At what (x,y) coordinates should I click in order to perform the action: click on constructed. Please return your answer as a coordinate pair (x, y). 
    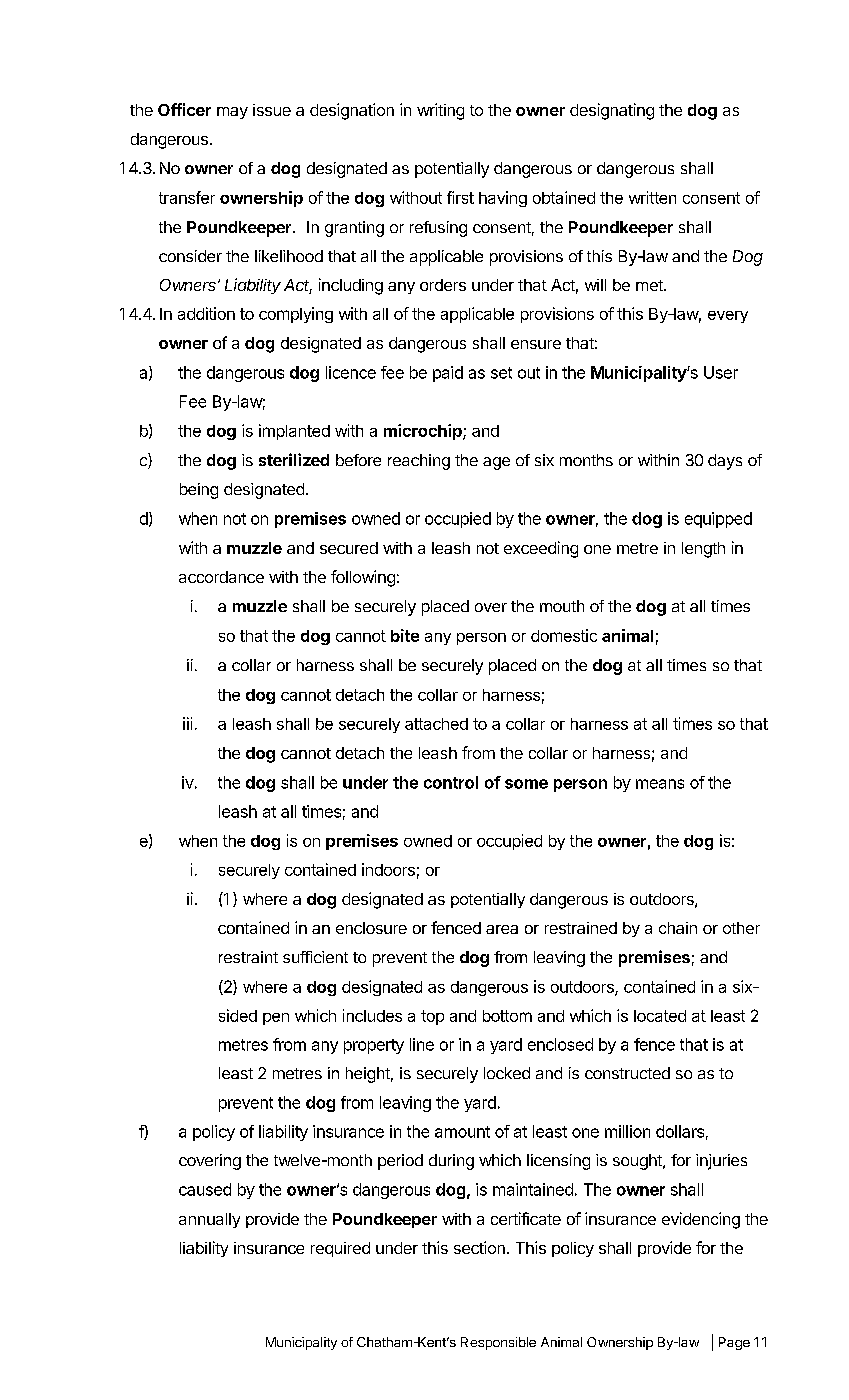
    Looking at the image, I should click on (627, 1073).
